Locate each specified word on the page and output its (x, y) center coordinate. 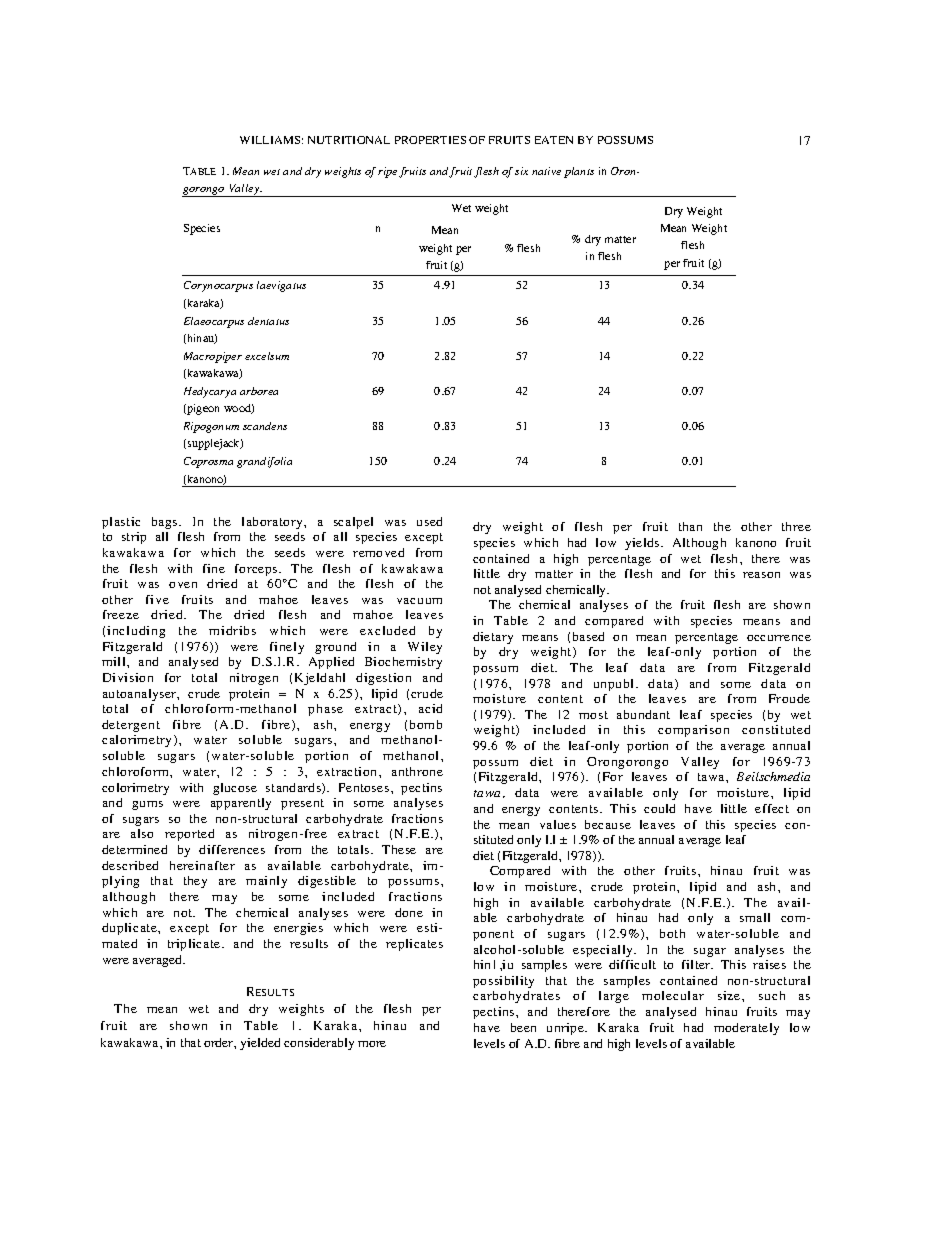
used (429, 521)
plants (579, 172)
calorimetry (138, 741)
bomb (426, 724)
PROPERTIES (430, 140)
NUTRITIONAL (349, 140)
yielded (260, 1044)
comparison (693, 731)
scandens (265, 426)
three (796, 526)
